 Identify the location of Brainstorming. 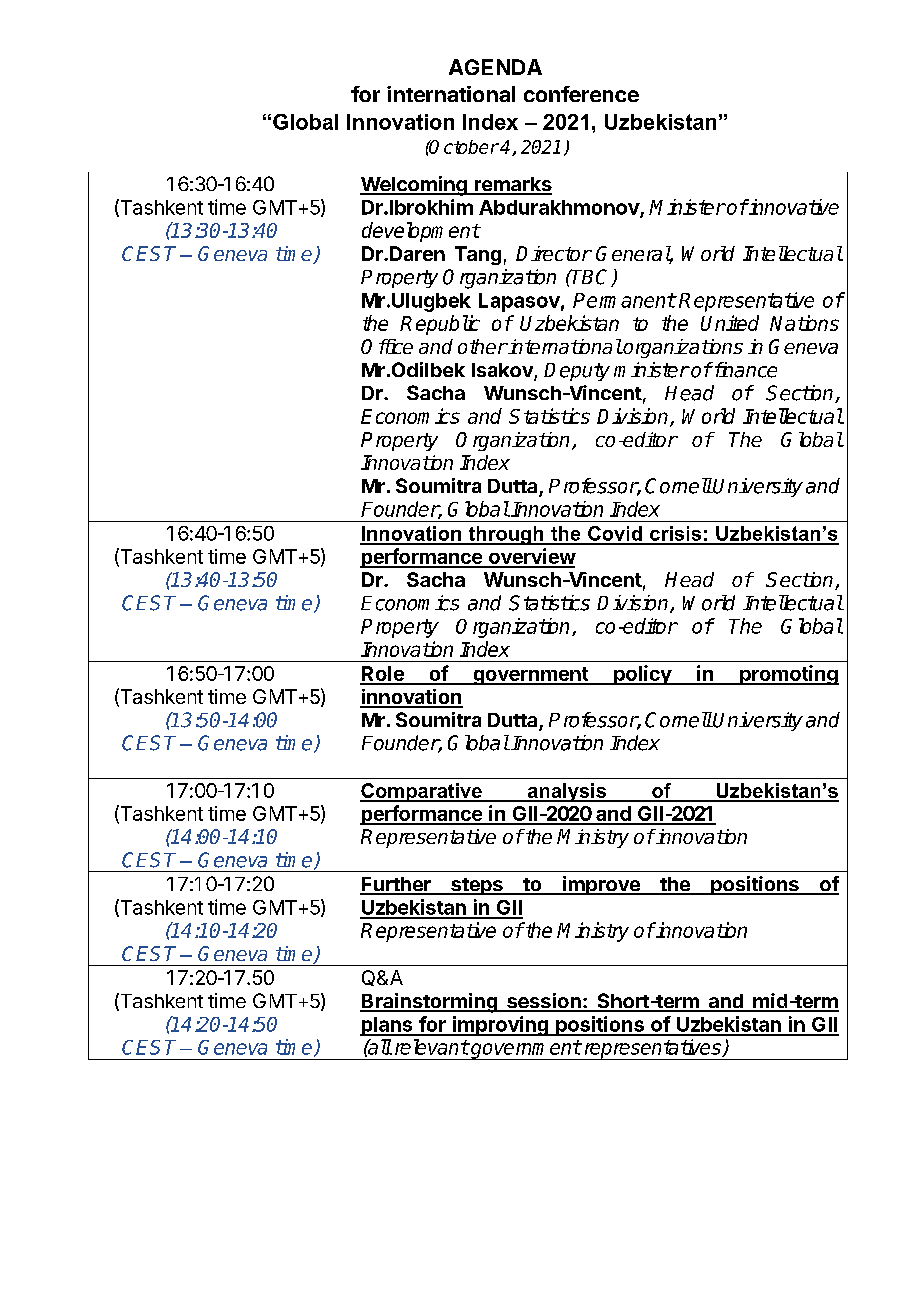
(429, 1003).
